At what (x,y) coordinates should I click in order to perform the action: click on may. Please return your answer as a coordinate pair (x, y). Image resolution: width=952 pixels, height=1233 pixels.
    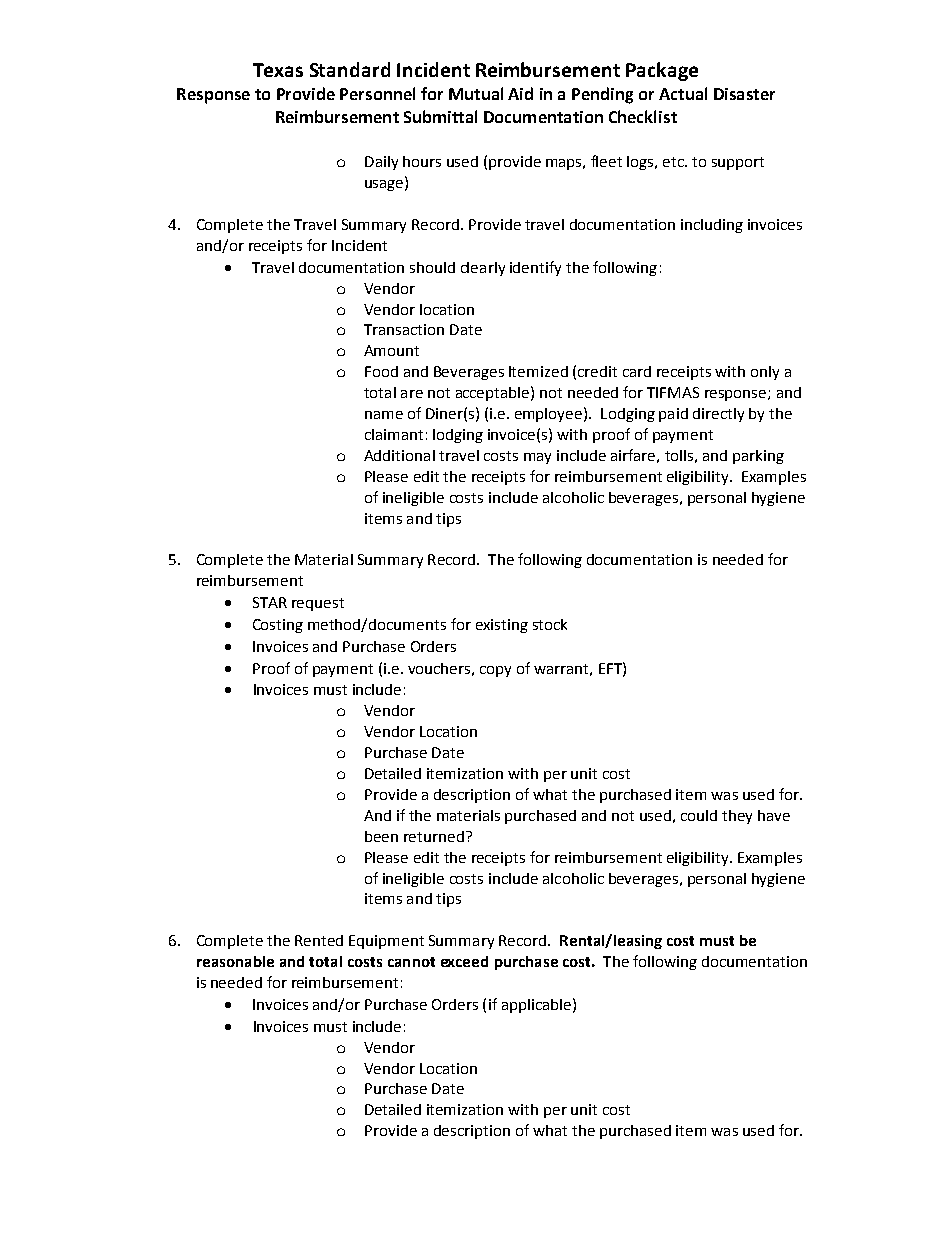
    Looking at the image, I should click on (537, 458).
